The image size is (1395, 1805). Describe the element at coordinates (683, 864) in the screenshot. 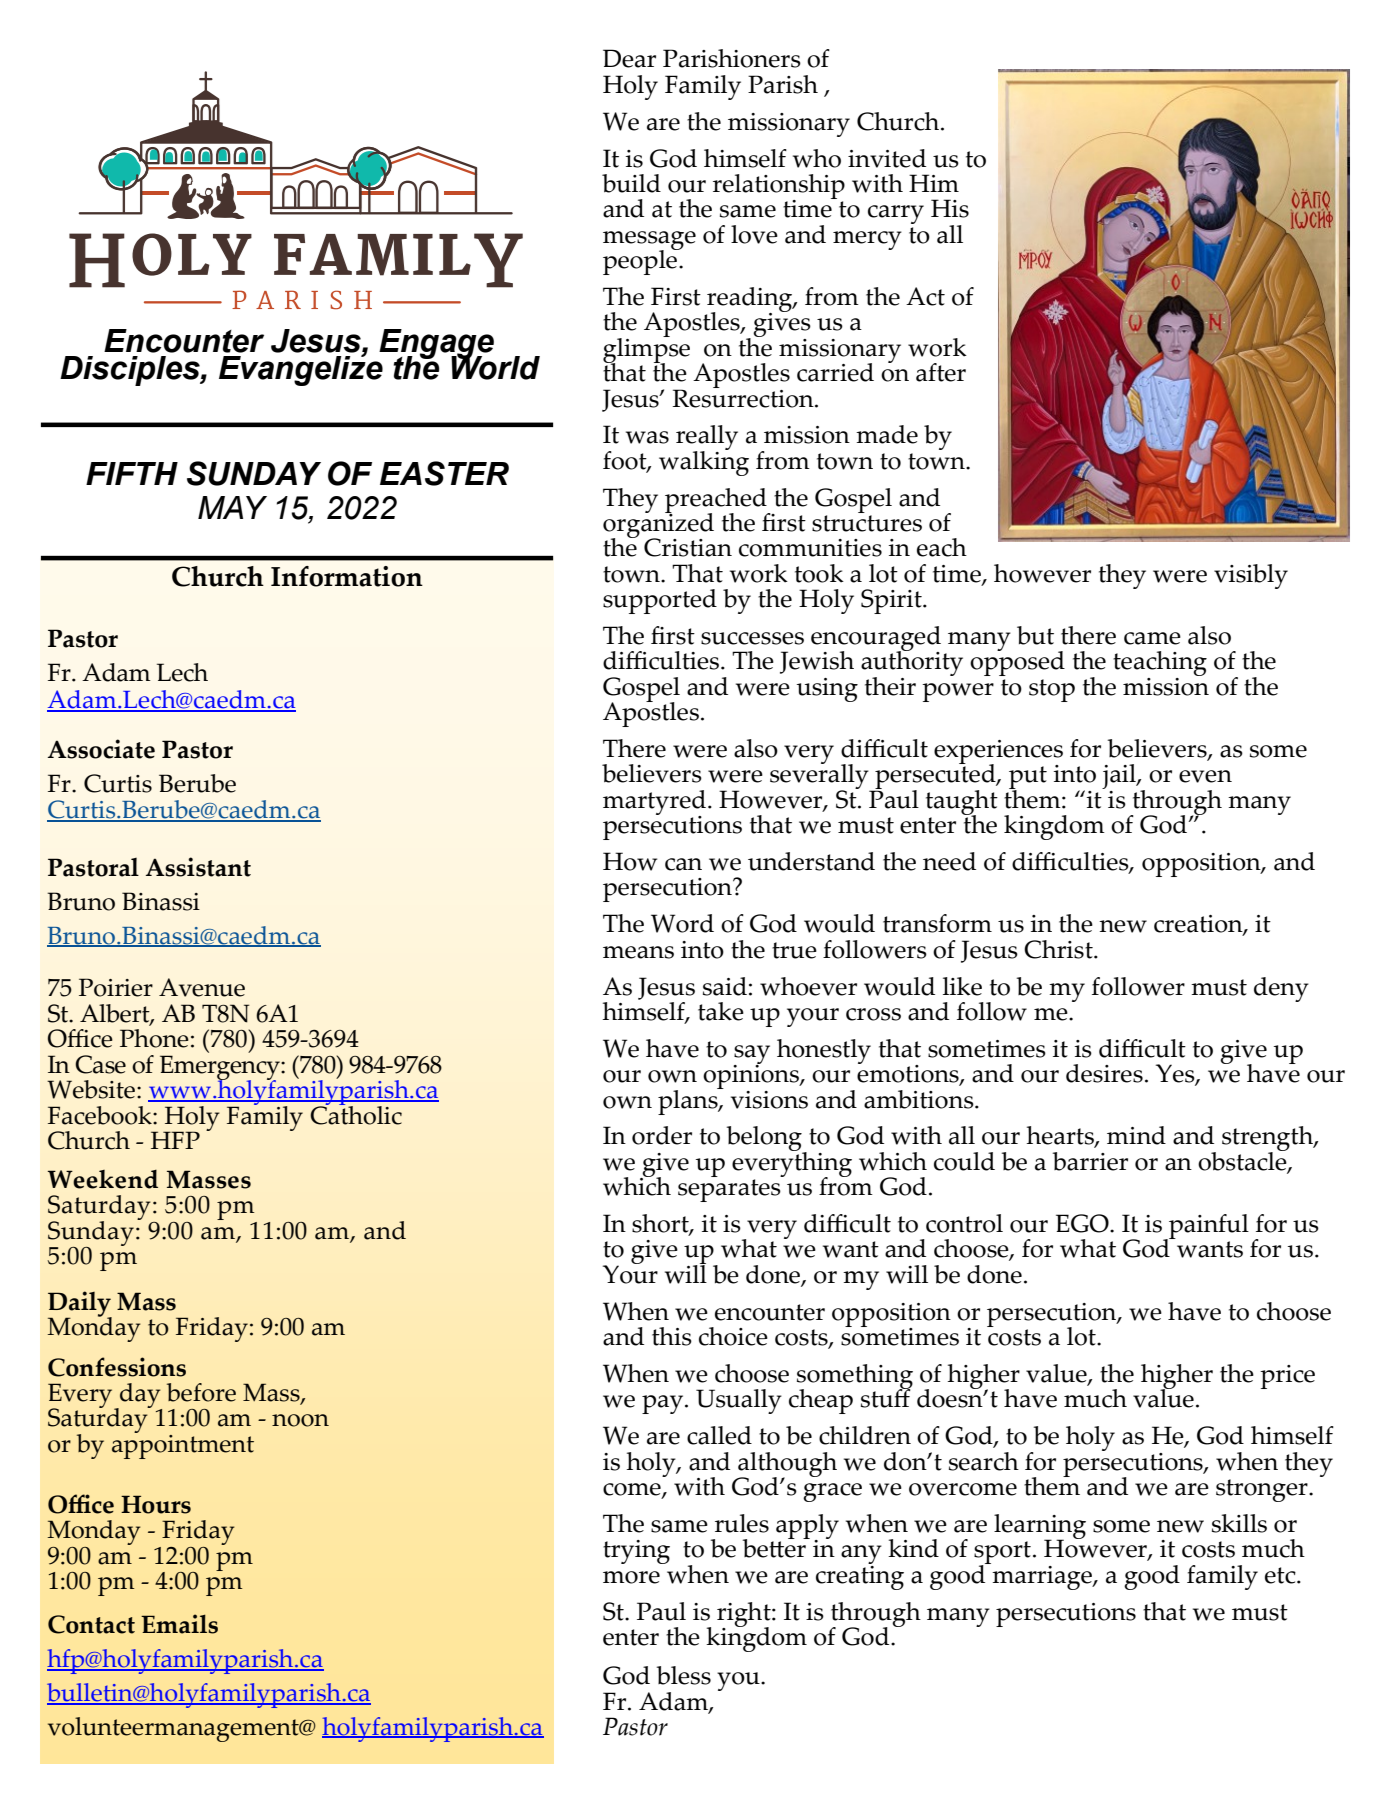

I see `can` at that location.
